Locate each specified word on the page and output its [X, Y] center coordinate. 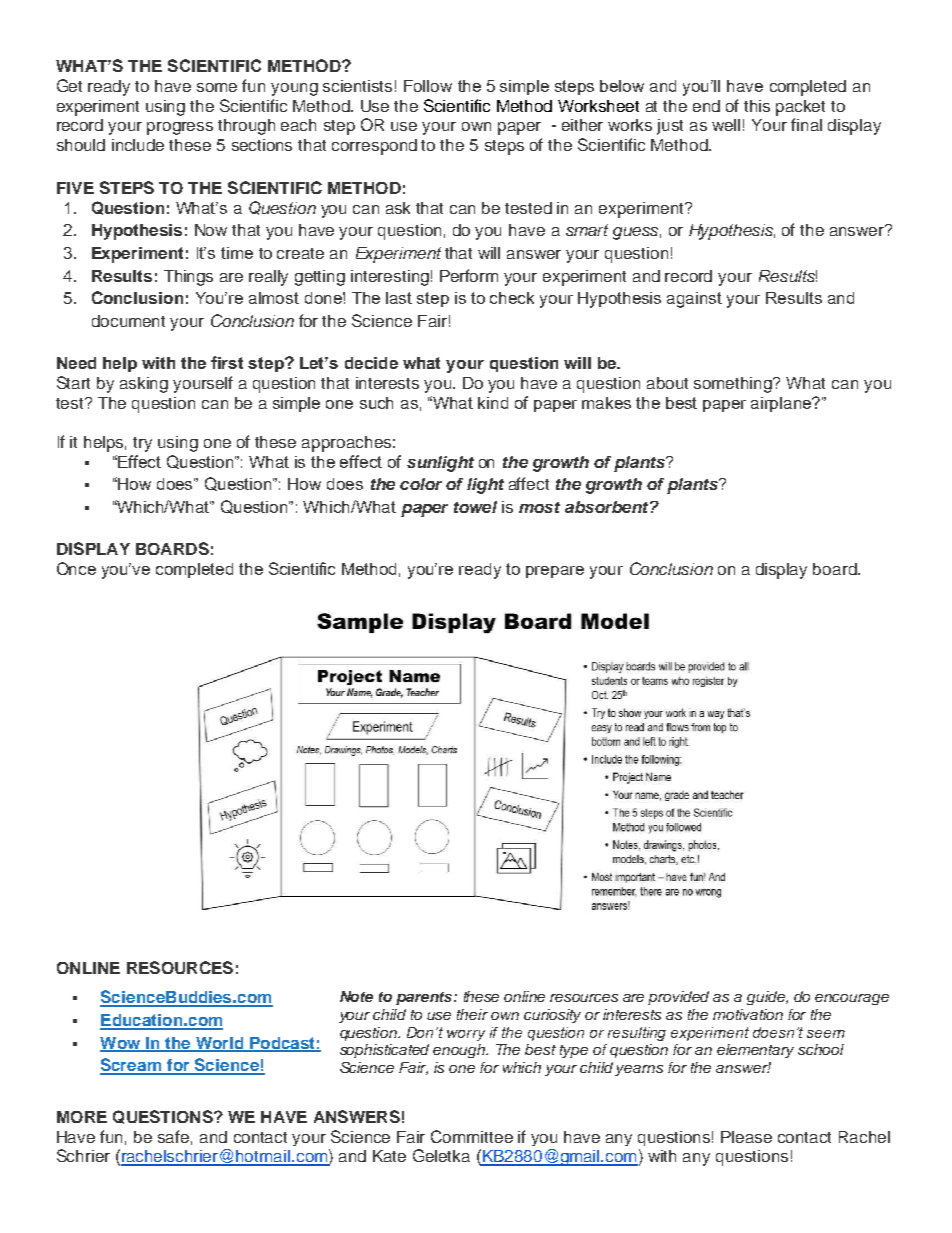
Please [746, 1137]
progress [180, 128]
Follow [428, 86]
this [757, 106]
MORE [82, 1117]
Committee [472, 1136]
